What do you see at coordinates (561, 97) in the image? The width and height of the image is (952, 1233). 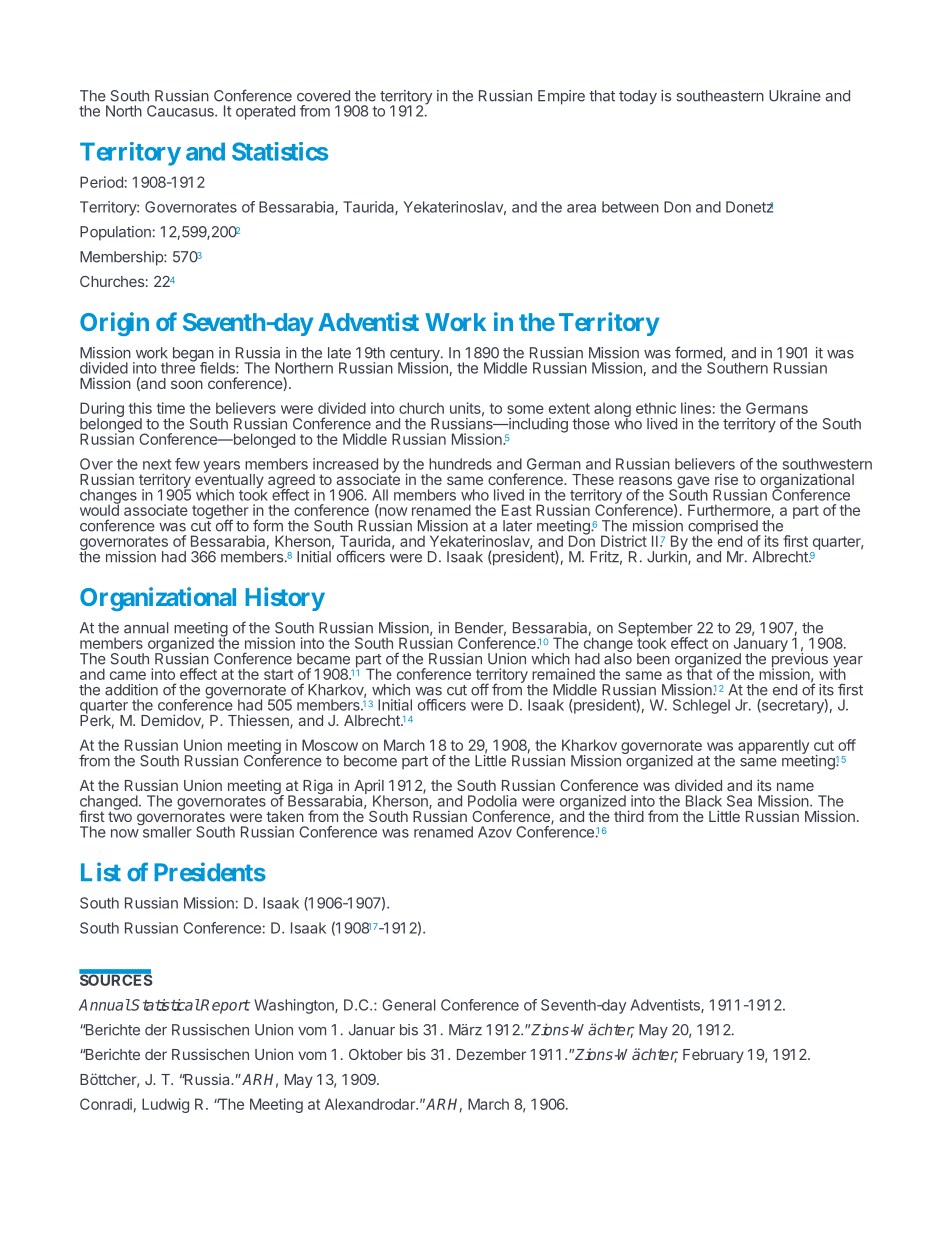 I see `Empire` at bounding box center [561, 97].
